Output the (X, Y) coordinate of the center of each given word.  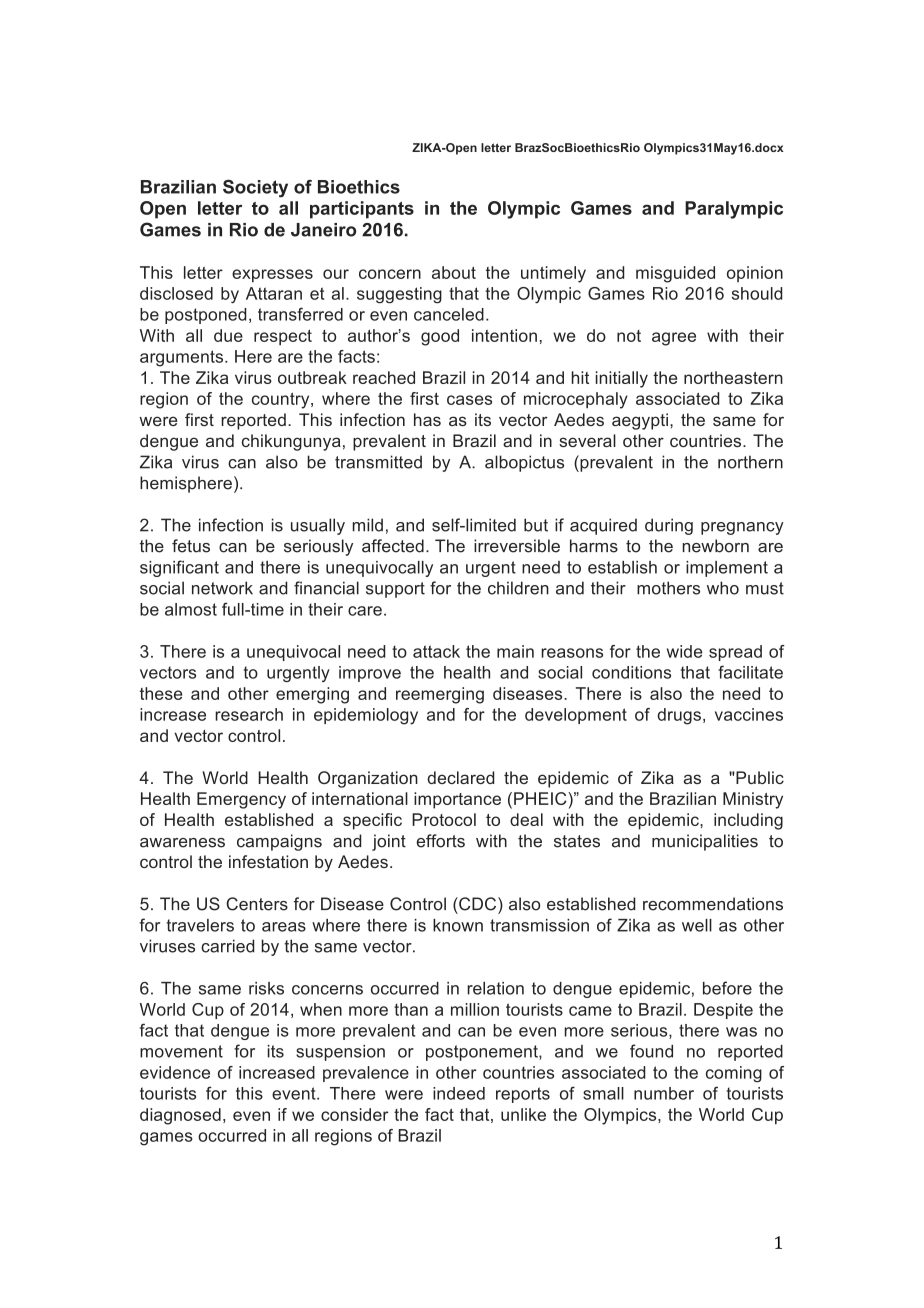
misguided (675, 274)
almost (191, 609)
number (664, 1093)
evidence (175, 1072)
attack (436, 651)
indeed (459, 1093)
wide (684, 651)
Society (255, 189)
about (454, 272)
